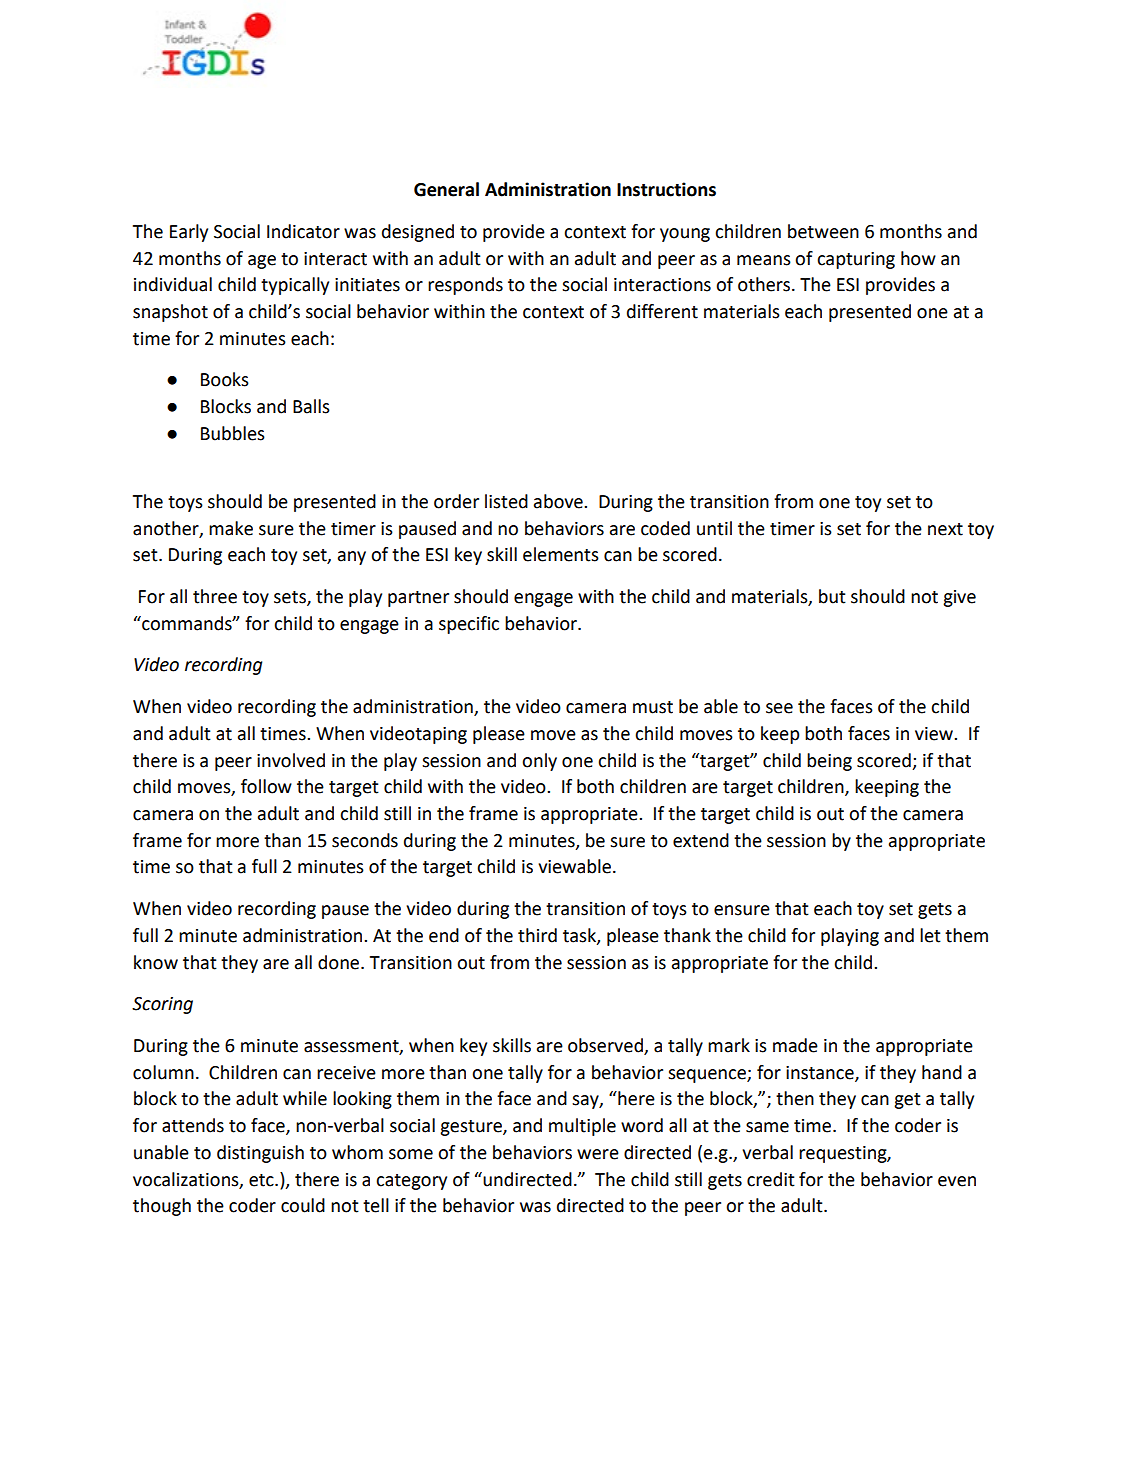  Describe the element at coordinates (537, 935) in the document. I see `third` at that location.
